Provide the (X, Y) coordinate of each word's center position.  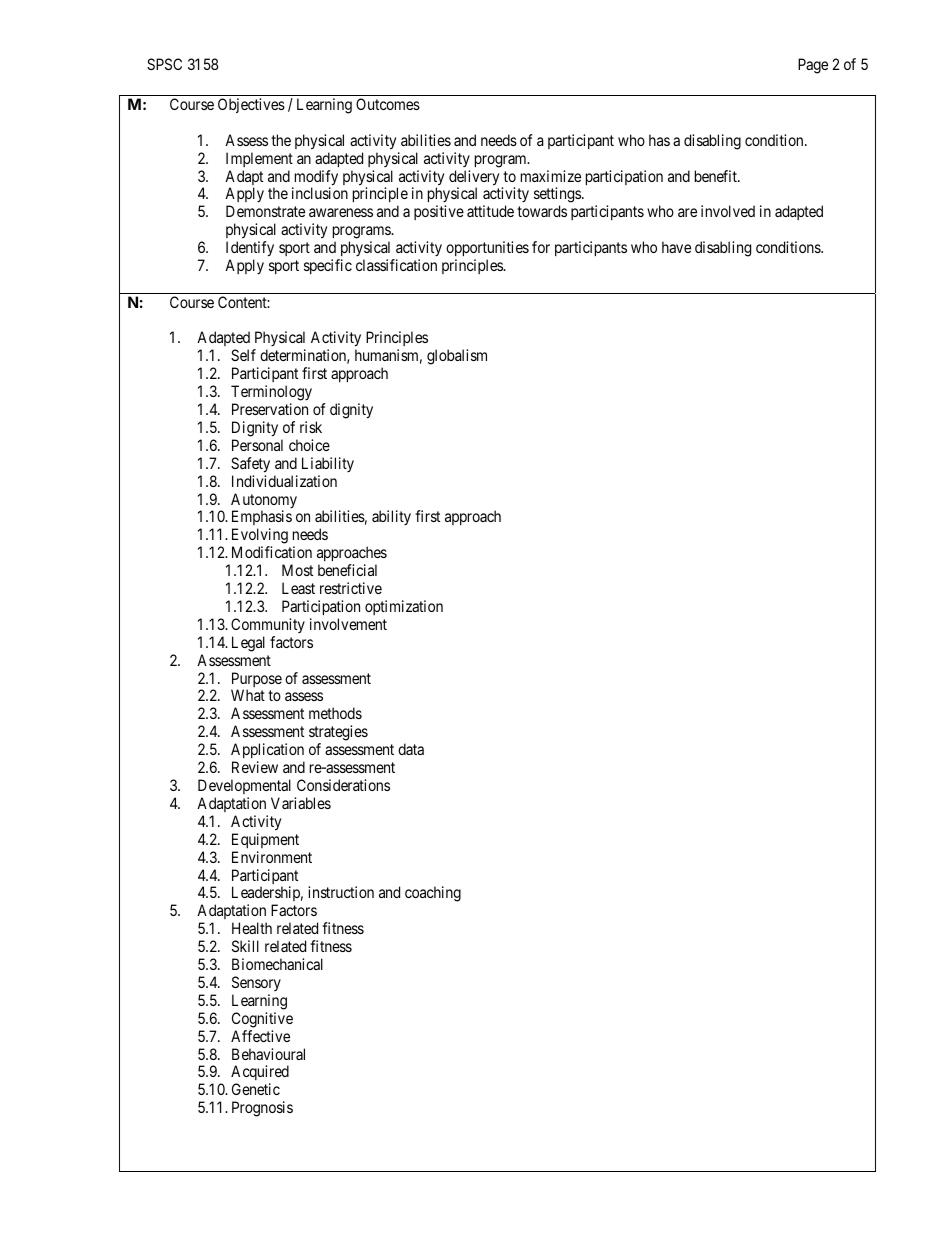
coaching (433, 894)
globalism (457, 357)
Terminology (271, 393)
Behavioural (268, 1054)
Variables (301, 803)
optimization (404, 607)
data (411, 749)
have (676, 247)
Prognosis (262, 1109)
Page (813, 66)
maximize (551, 176)
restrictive (351, 588)
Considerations (343, 785)
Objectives (251, 105)
